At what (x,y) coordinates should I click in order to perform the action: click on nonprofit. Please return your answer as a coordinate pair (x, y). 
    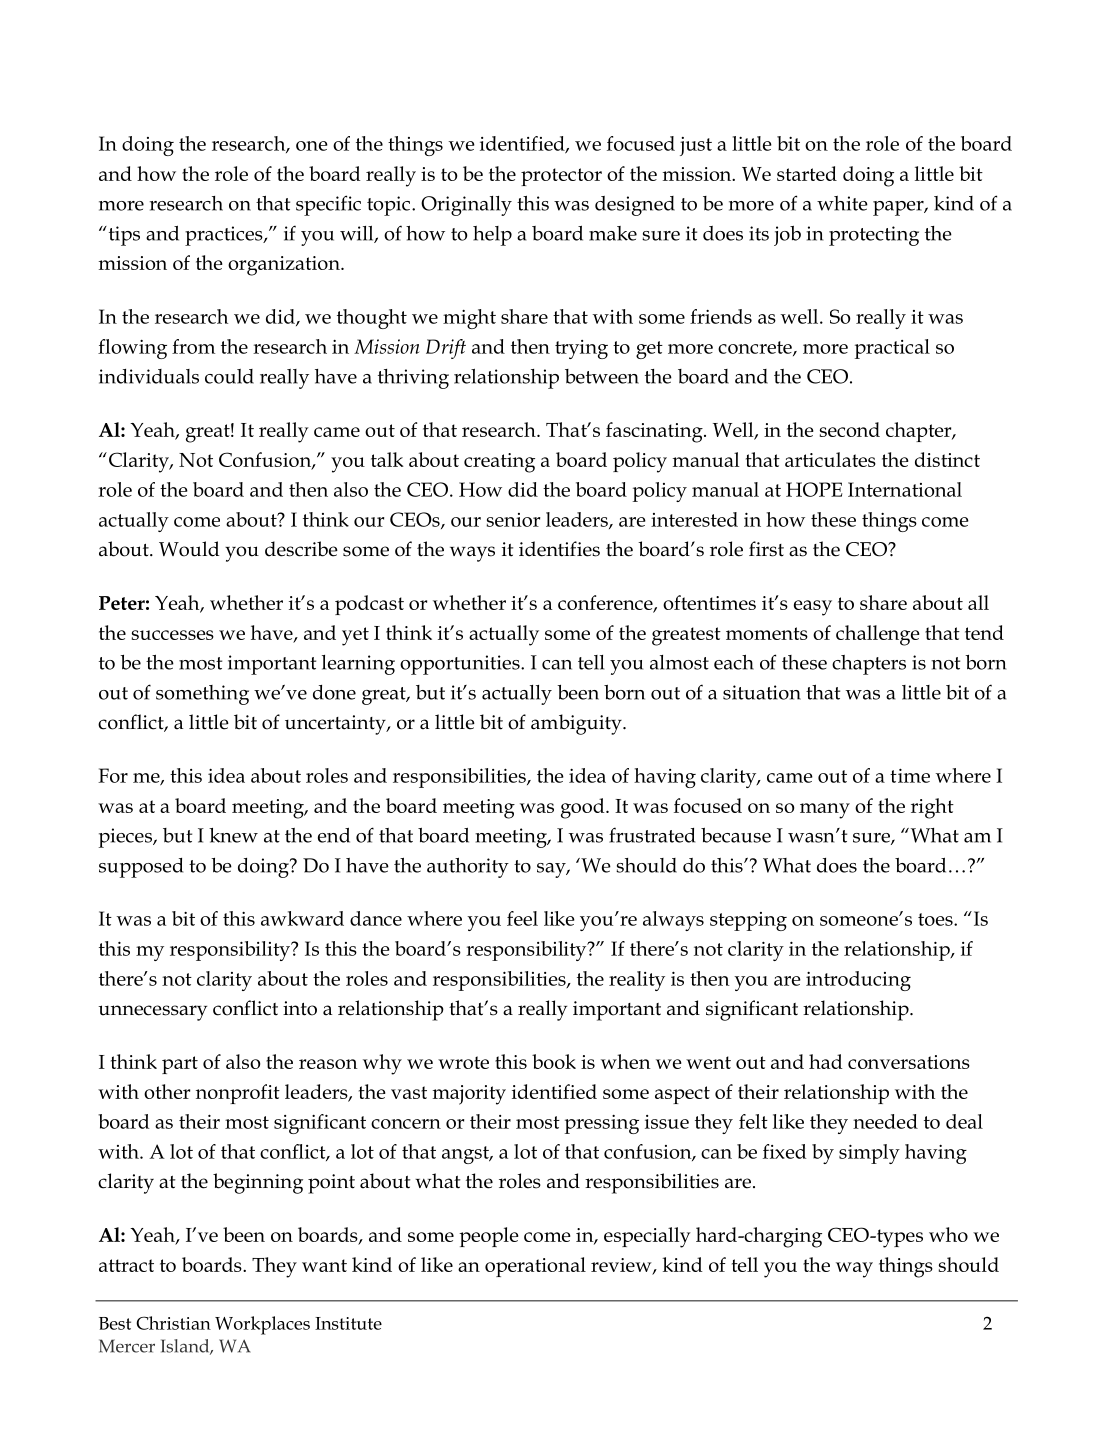
    Looking at the image, I should click on (238, 1094).
